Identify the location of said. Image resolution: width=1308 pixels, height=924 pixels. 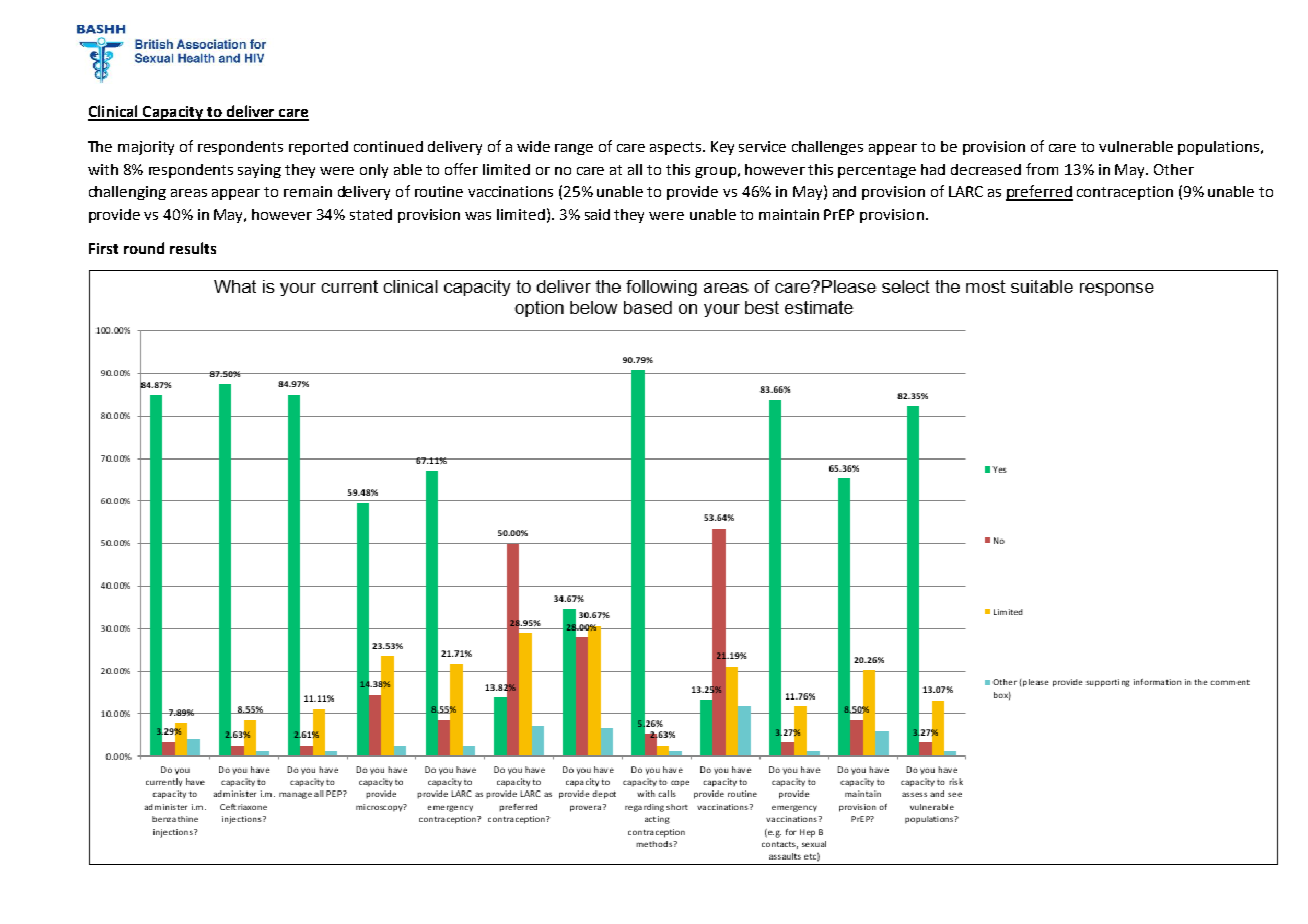
(597, 214).
